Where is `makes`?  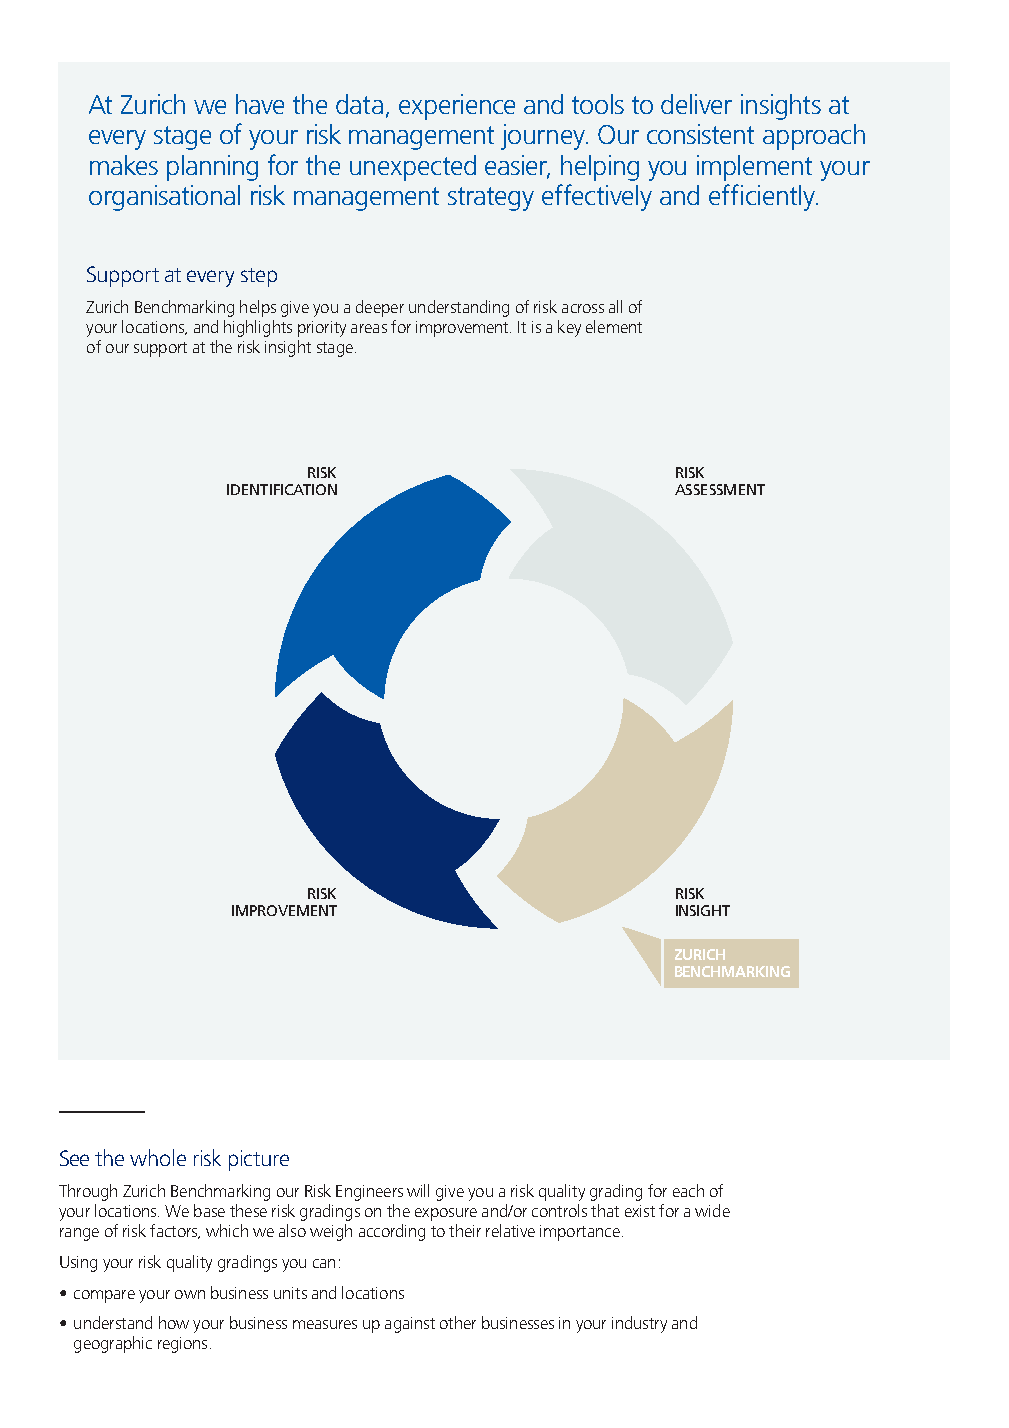 makes is located at coordinates (124, 165).
